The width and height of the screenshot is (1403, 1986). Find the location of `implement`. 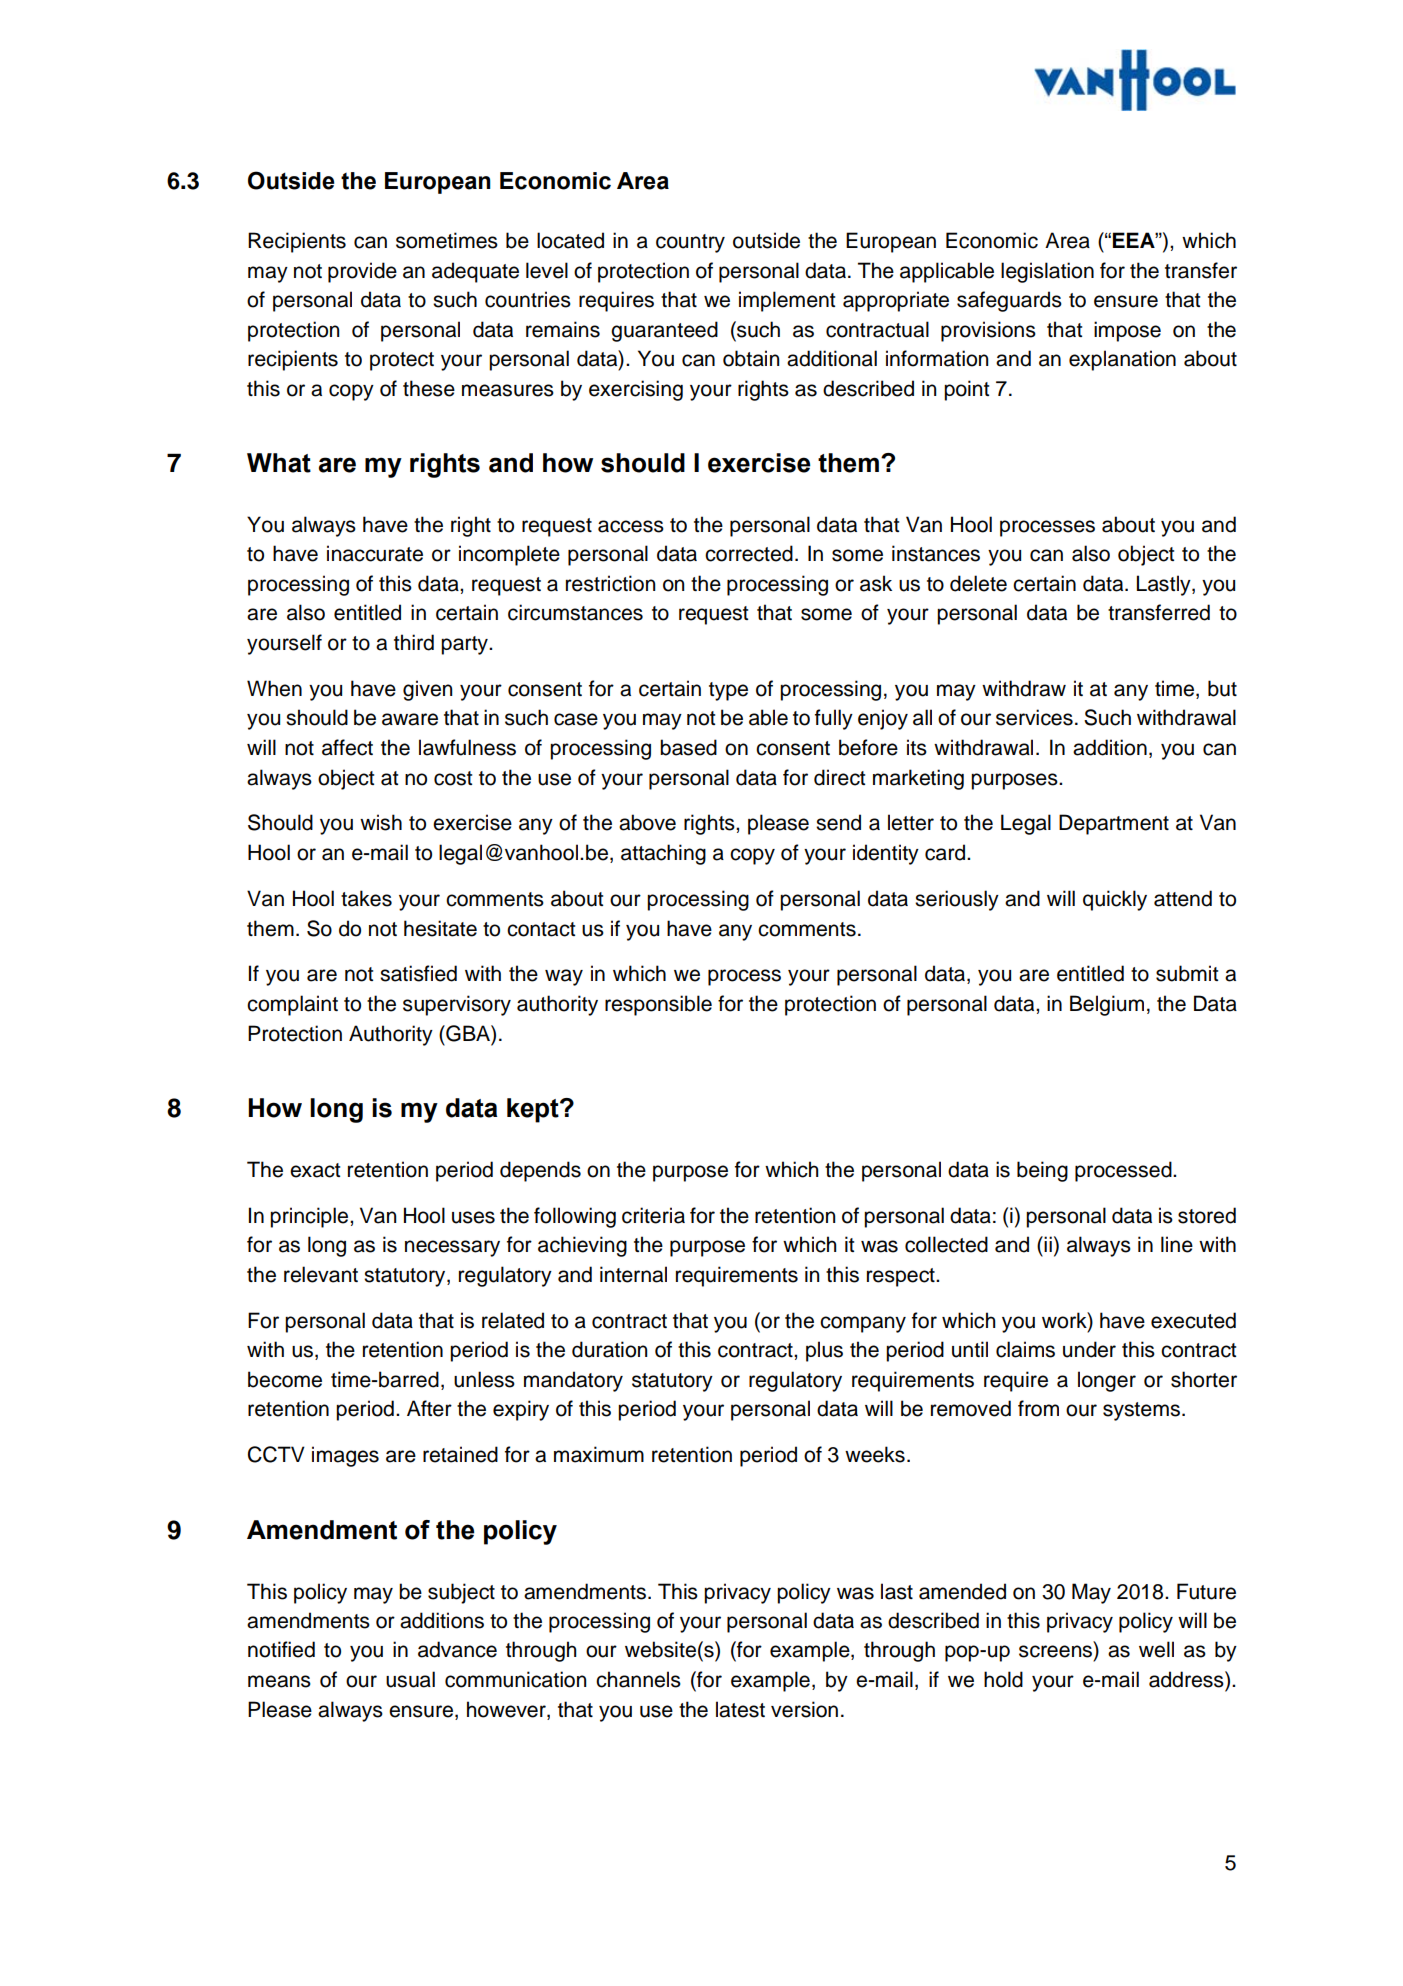

implement is located at coordinates (787, 301).
